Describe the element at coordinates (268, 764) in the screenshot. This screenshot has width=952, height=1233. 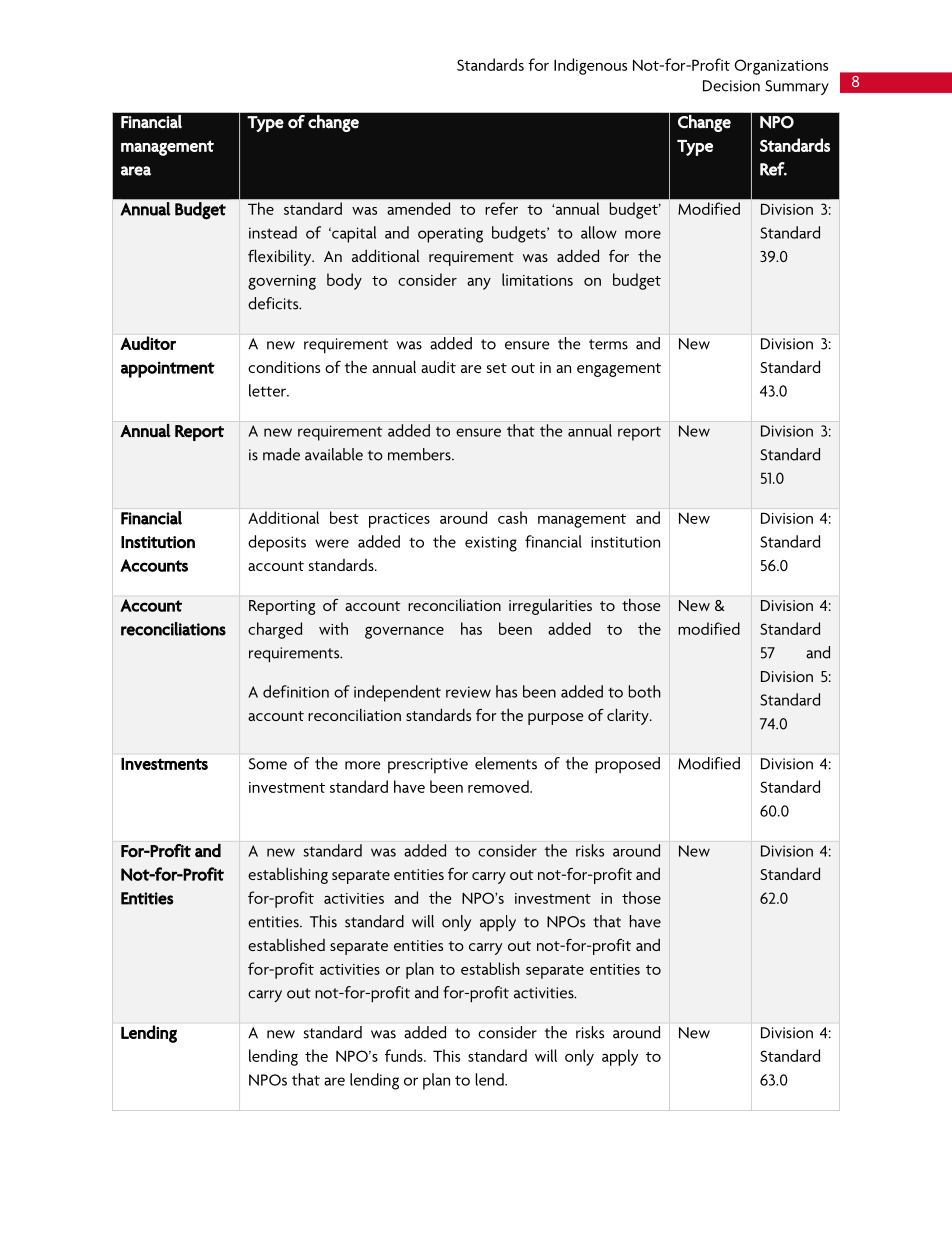
I see `Some` at that location.
